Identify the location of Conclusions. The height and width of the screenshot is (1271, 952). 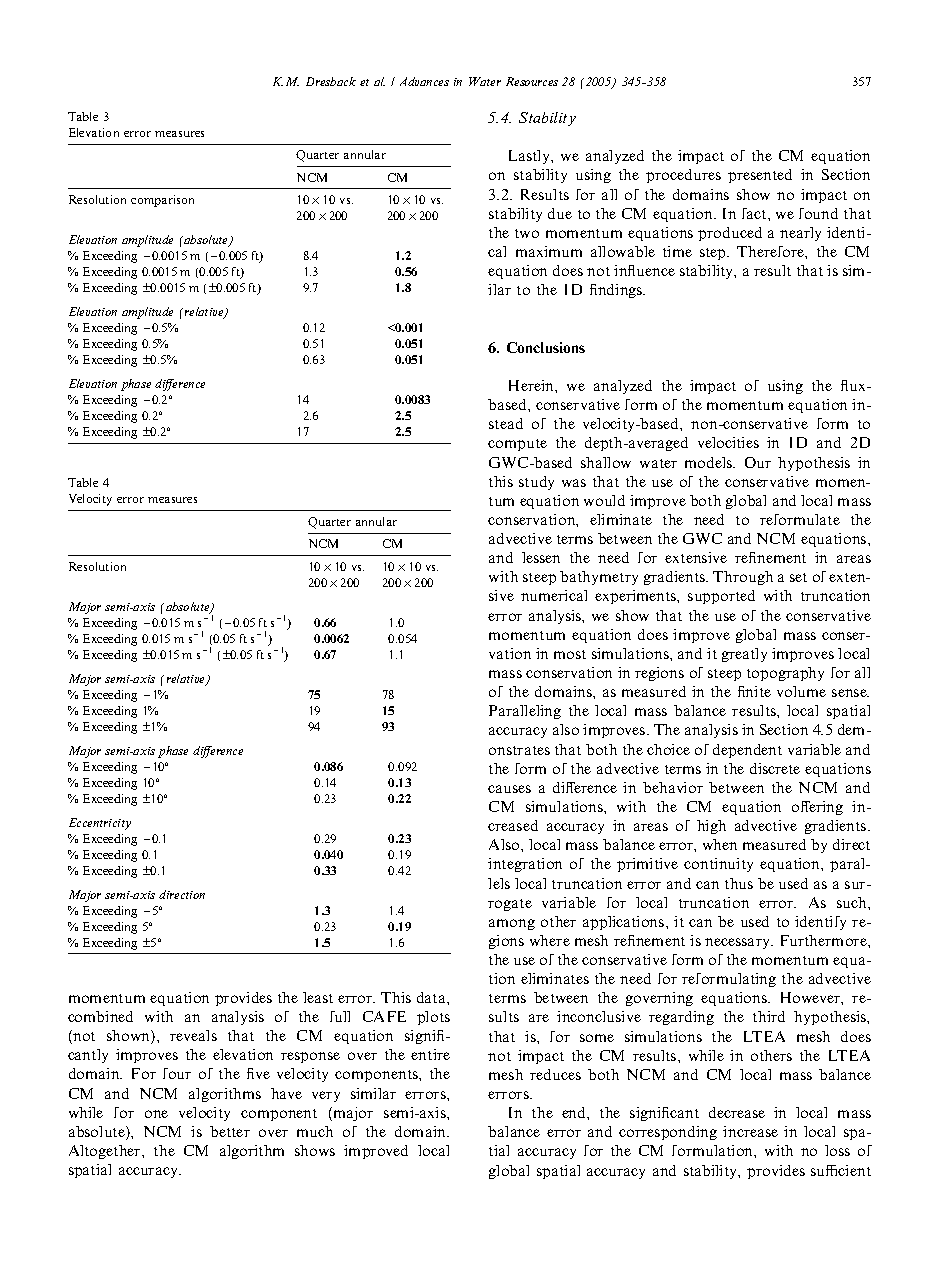
(546, 347).
